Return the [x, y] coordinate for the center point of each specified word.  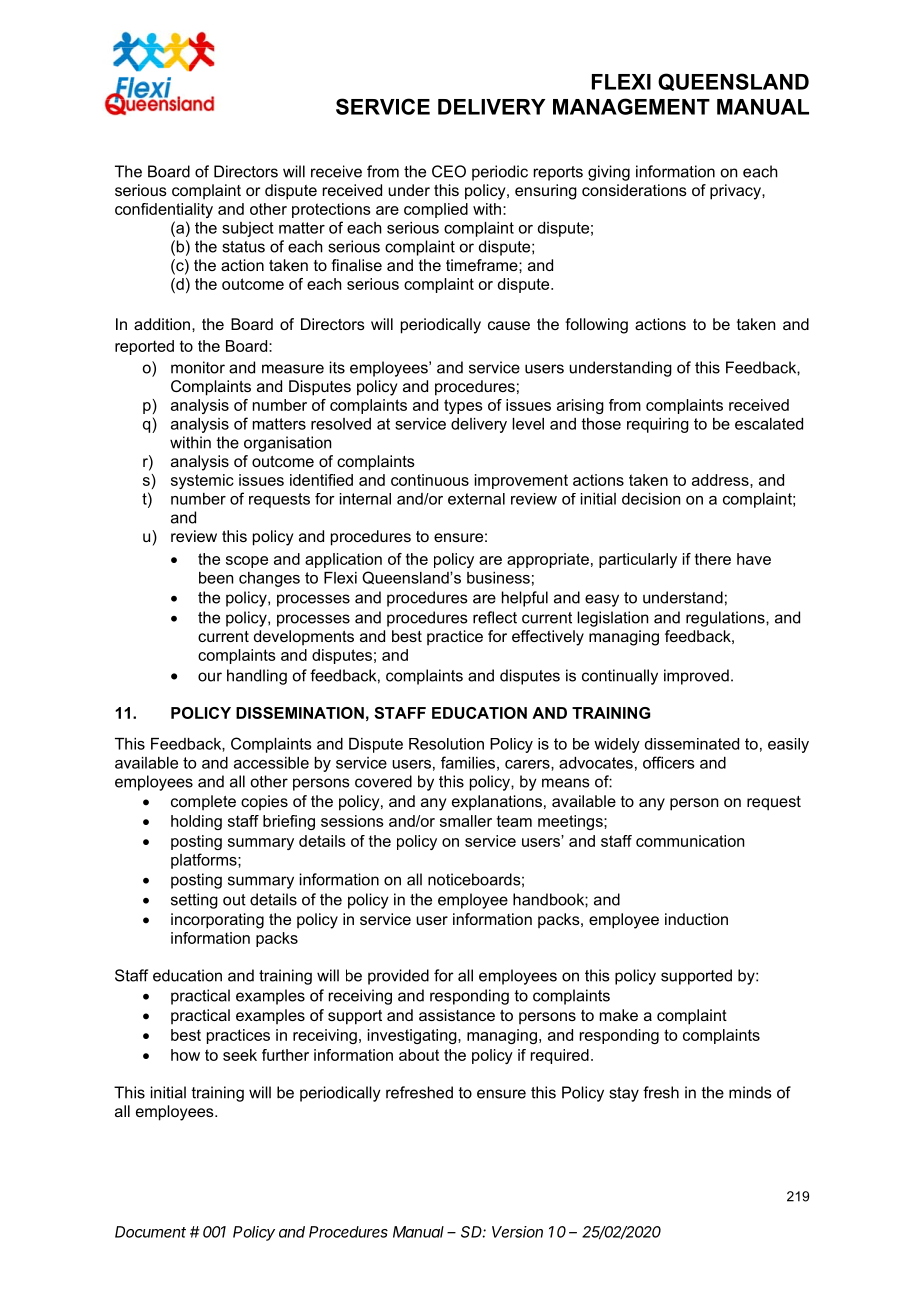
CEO [449, 171]
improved [696, 677]
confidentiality [164, 210]
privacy [736, 192]
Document [150, 1232]
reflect [495, 617]
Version [517, 1232]
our [210, 677]
